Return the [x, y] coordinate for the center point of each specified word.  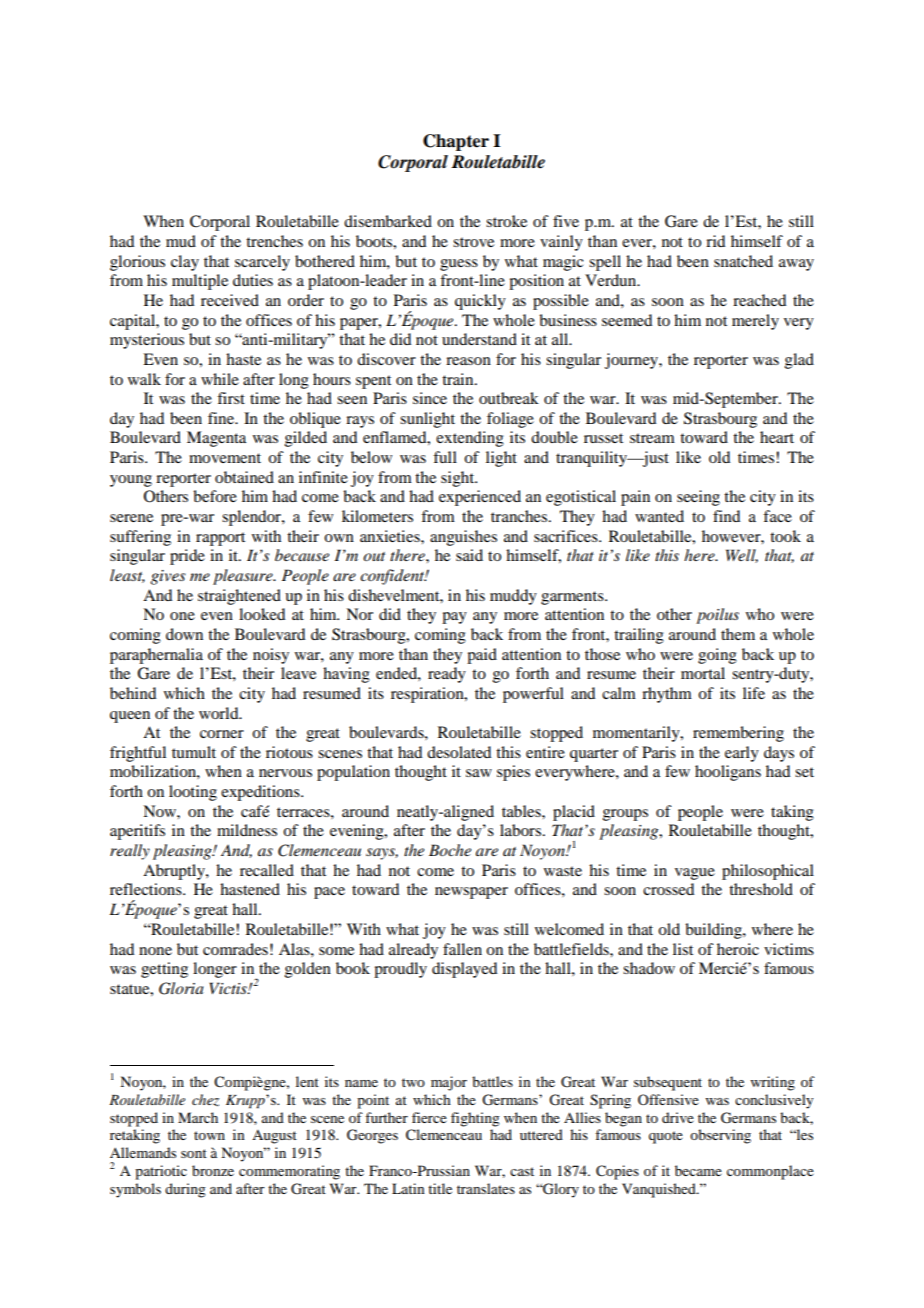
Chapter [456, 142]
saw [479, 773]
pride [187, 557]
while [220, 379]
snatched [743, 261]
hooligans [728, 773]
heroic [738, 949]
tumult [194, 752]
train [459, 379]
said [469, 555]
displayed [464, 970]
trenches [274, 241]
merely [755, 322]
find [726, 516]
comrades [235, 949]
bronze [213, 1170]
